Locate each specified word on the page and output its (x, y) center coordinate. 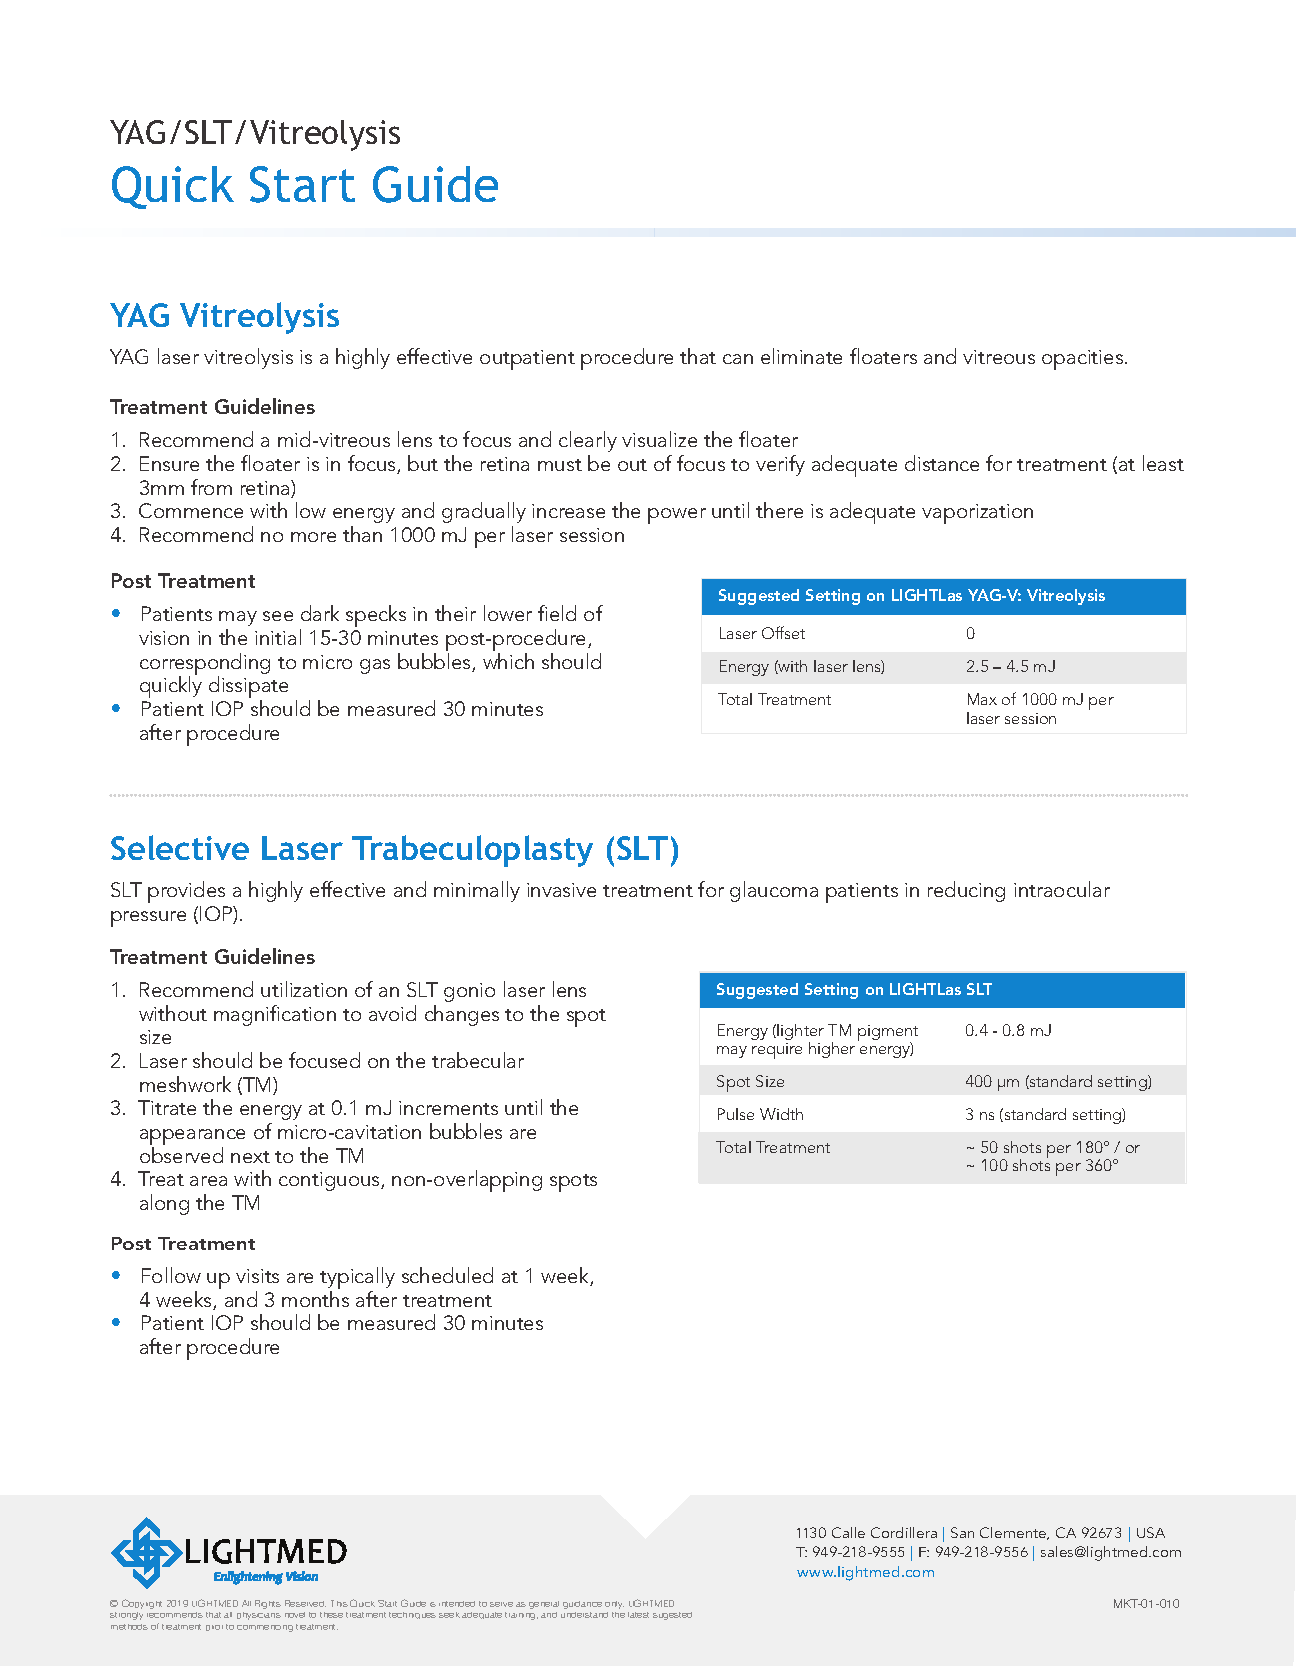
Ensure (169, 463)
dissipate (248, 688)
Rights (268, 1604)
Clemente (1014, 1533)
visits (257, 1276)
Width (781, 1114)
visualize (659, 439)
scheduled (447, 1275)
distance (942, 463)
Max (982, 699)
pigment (888, 1034)
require (777, 1051)
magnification (275, 1015)
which (508, 661)
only (614, 1605)
